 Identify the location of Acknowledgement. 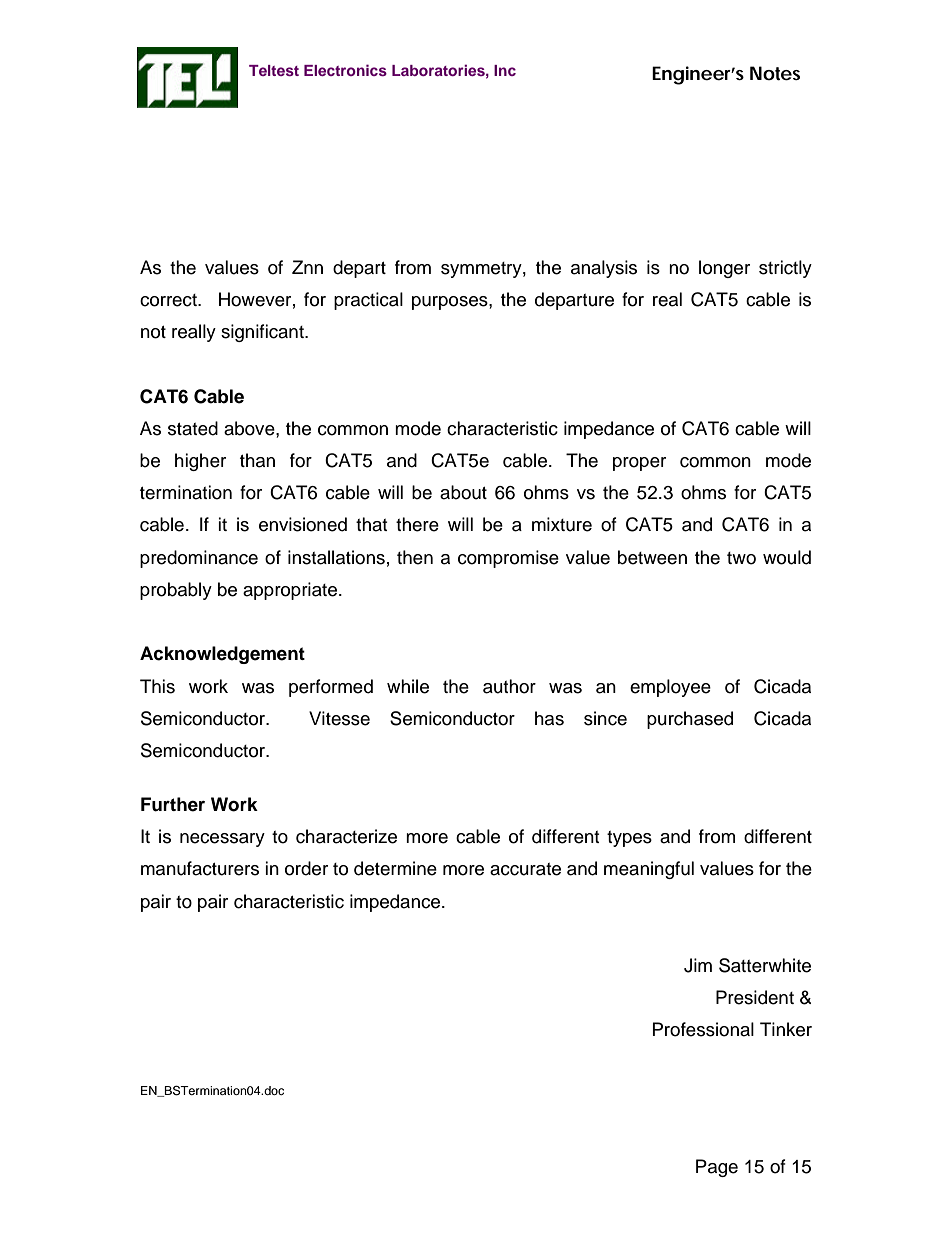
(222, 655).
